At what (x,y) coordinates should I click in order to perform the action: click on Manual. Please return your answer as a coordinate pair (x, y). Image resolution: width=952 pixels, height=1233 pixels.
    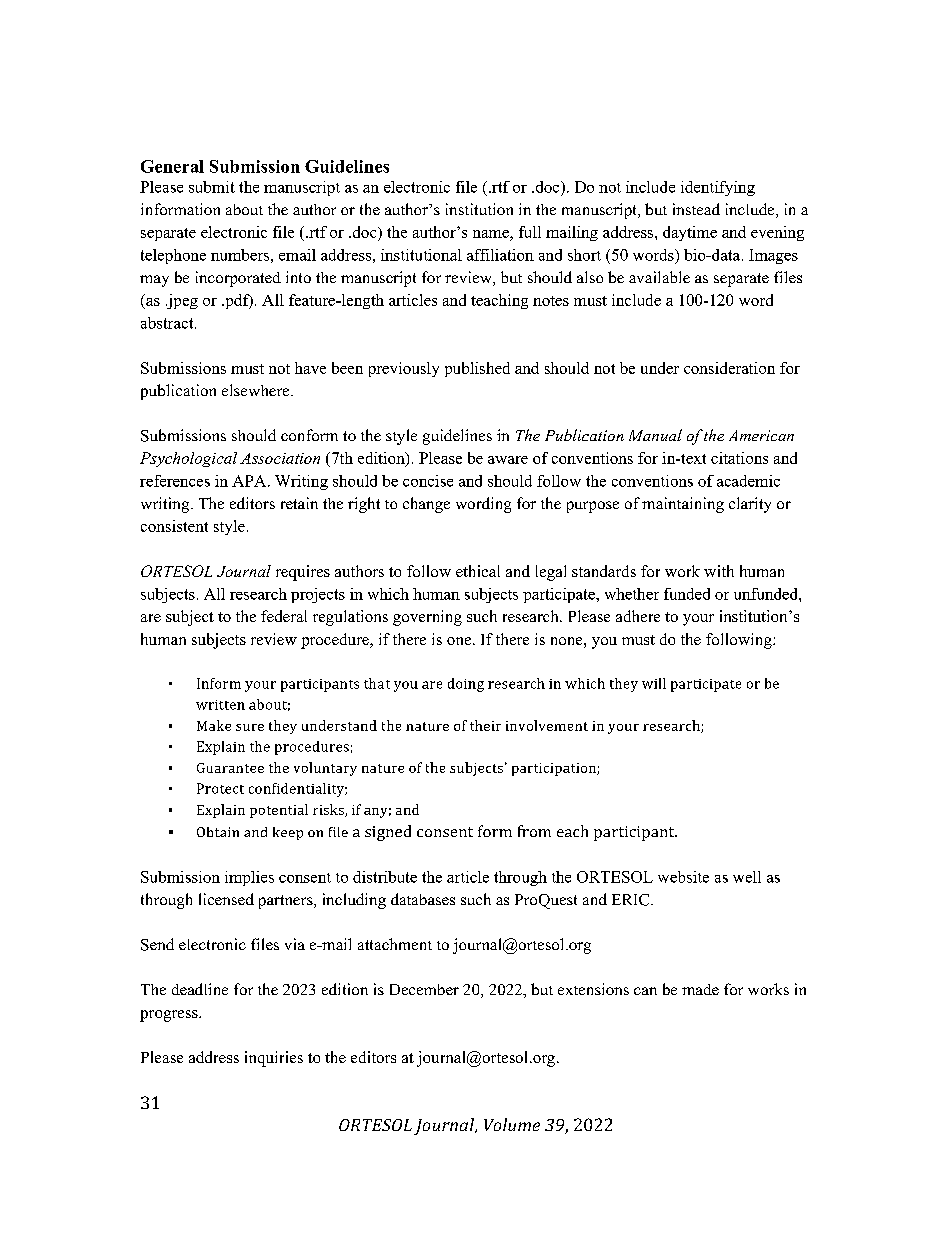
    Looking at the image, I should click on (655, 435).
